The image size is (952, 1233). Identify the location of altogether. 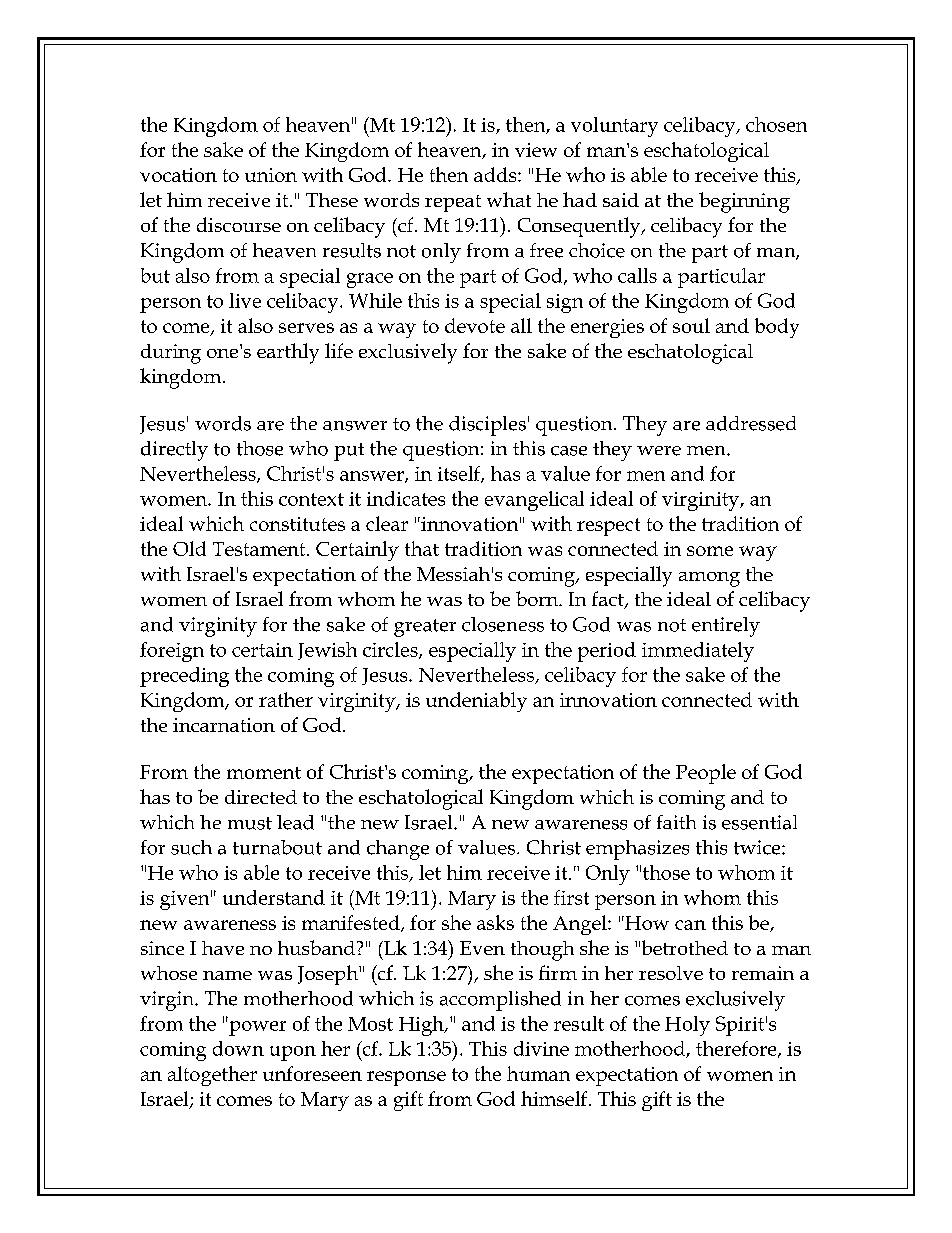
(212, 1076).
